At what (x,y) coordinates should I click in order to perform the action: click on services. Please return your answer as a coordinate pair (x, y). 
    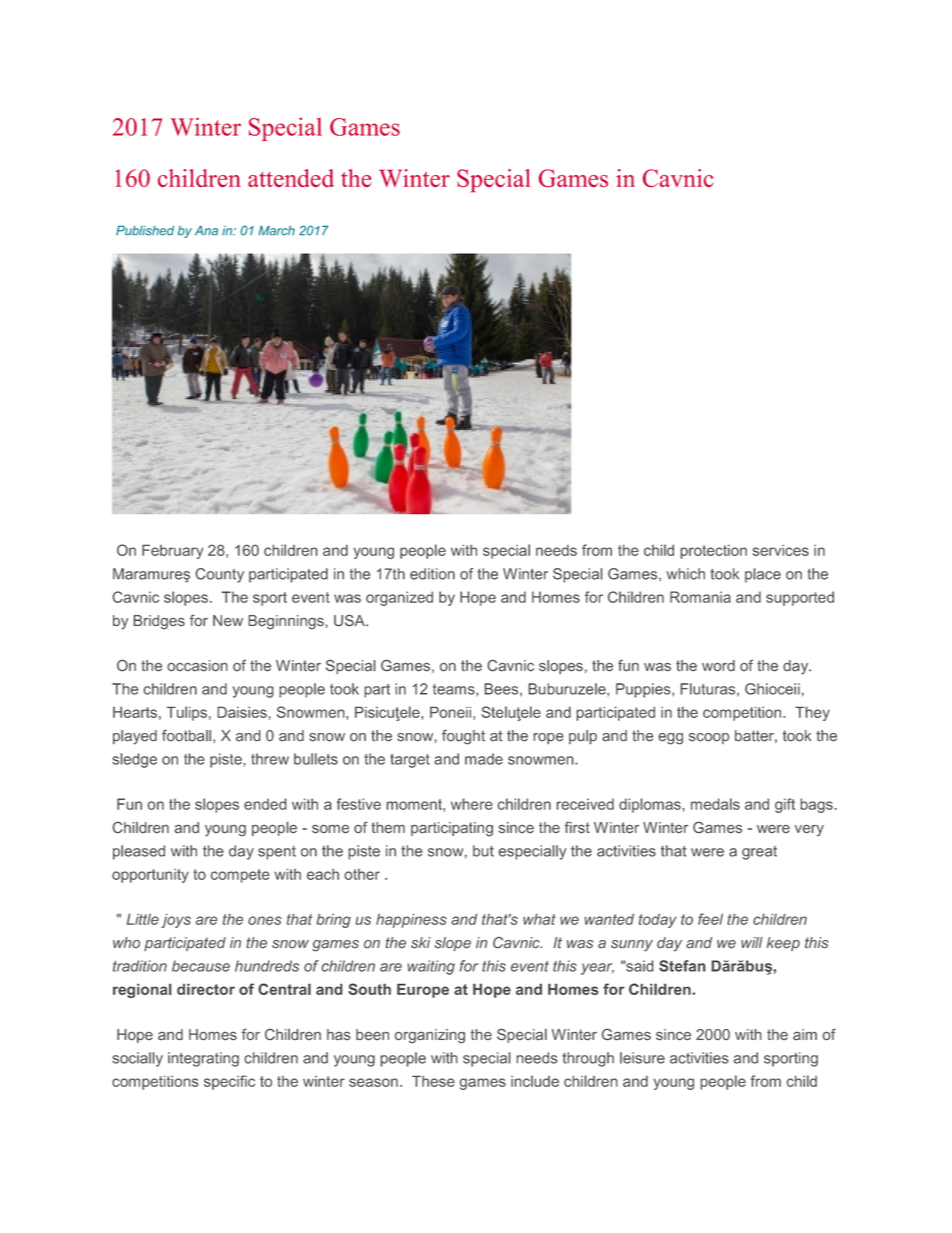
    Looking at the image, I should click on (781, 550).
